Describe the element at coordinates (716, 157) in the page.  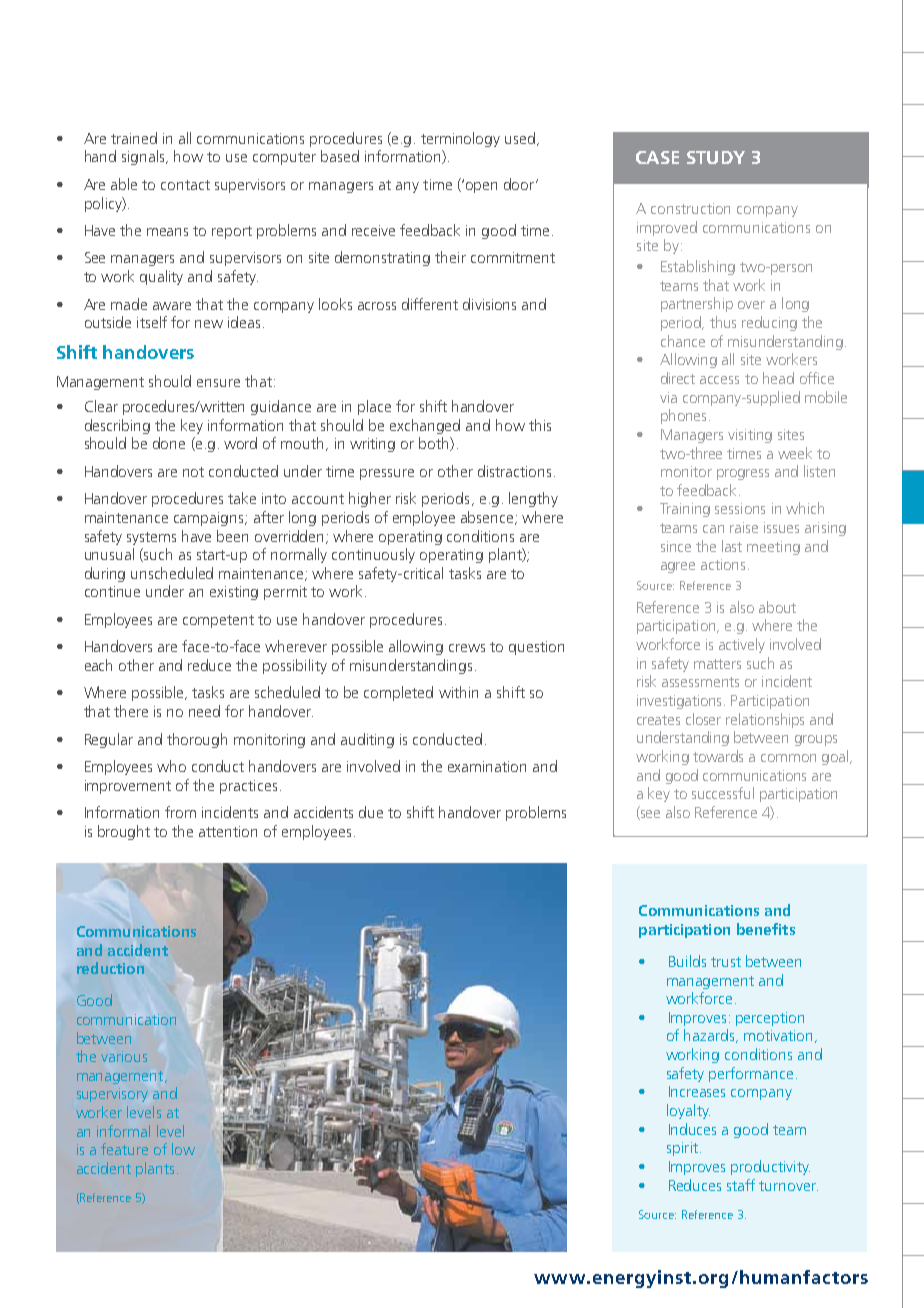
I see `Study` at that location.
